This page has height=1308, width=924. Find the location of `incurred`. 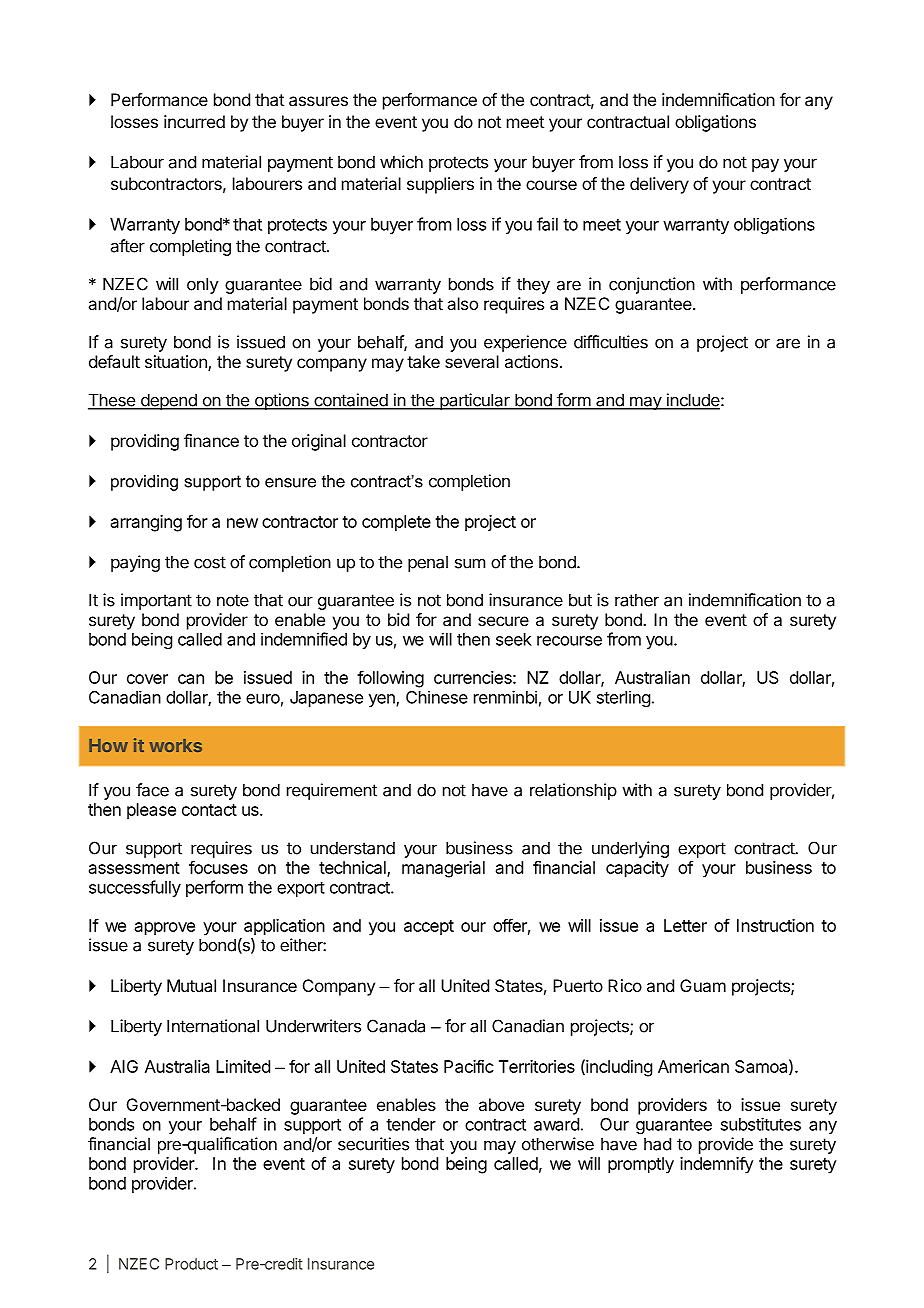

incurred is located at coordinates (194, 121).
